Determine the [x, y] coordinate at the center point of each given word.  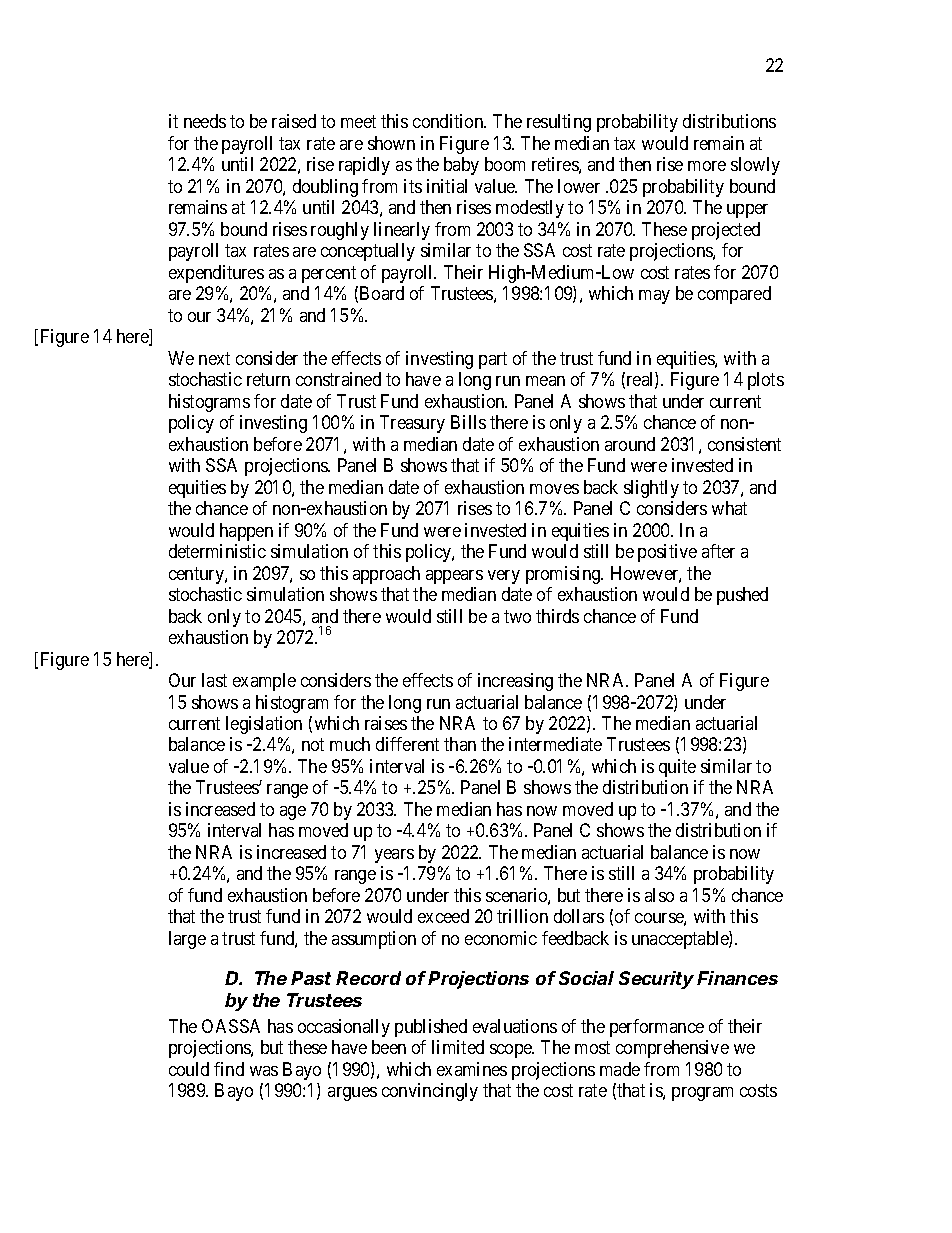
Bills [468, 422]
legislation [264, 725]
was [264, 1071]
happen [246, 532]
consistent [744, 444]
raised [294, 121]
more [707, 166]
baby [461, 166]
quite [677, 768]
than [460, 744]
